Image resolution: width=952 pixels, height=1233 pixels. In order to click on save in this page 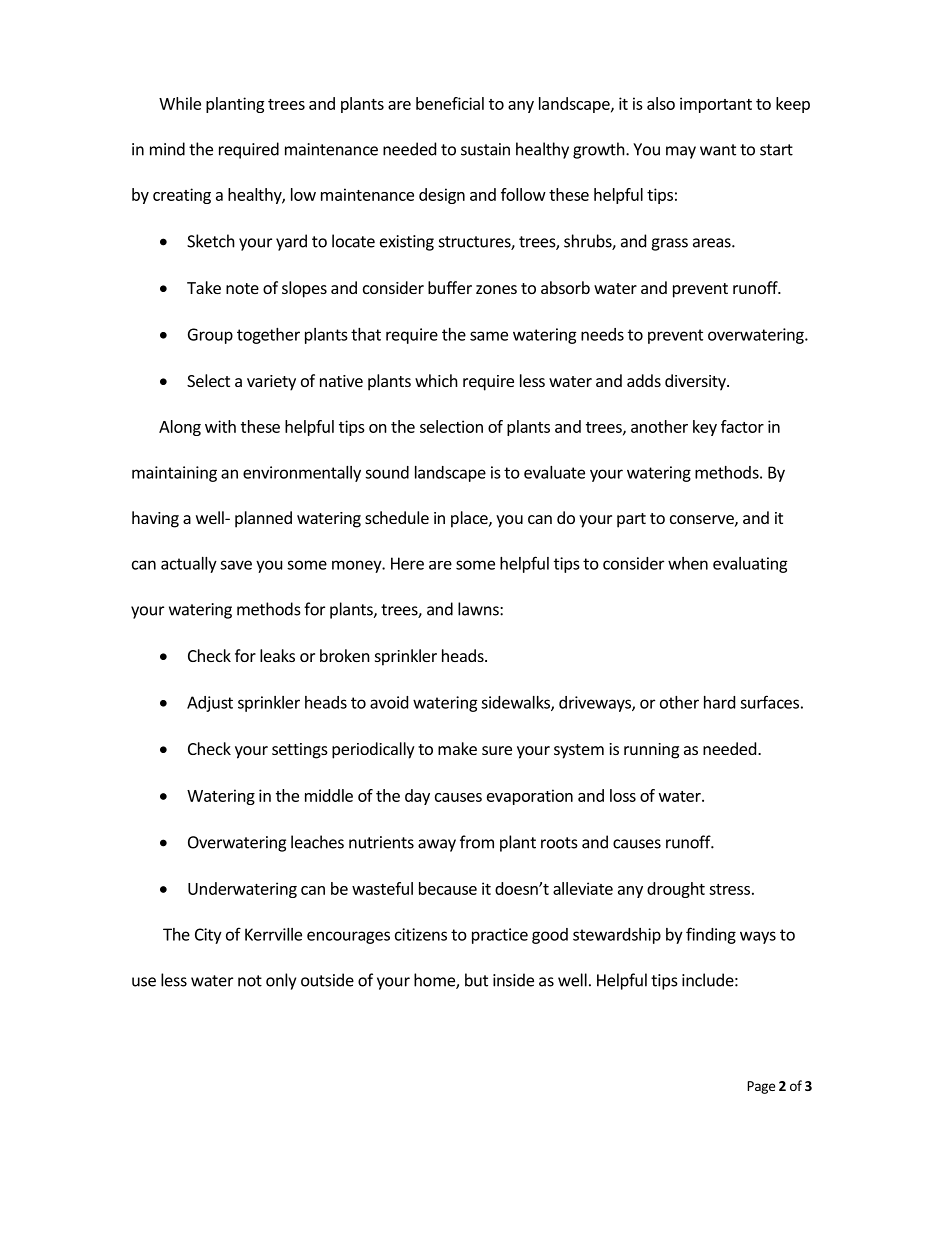, I will do `click(236, 565)`.
